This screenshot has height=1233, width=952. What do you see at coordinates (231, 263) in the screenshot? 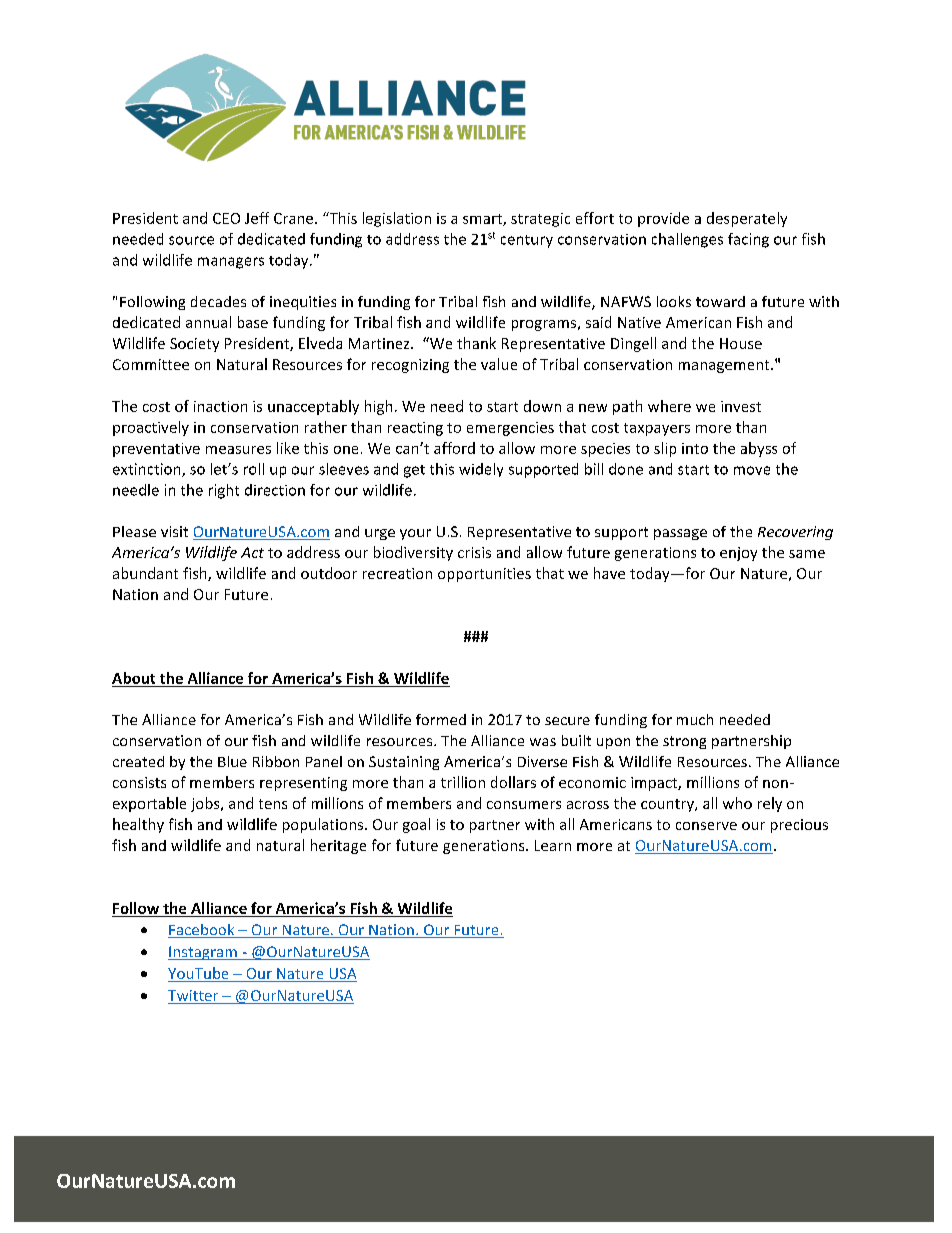
I see `managers` at bounding box center [231, 263].
